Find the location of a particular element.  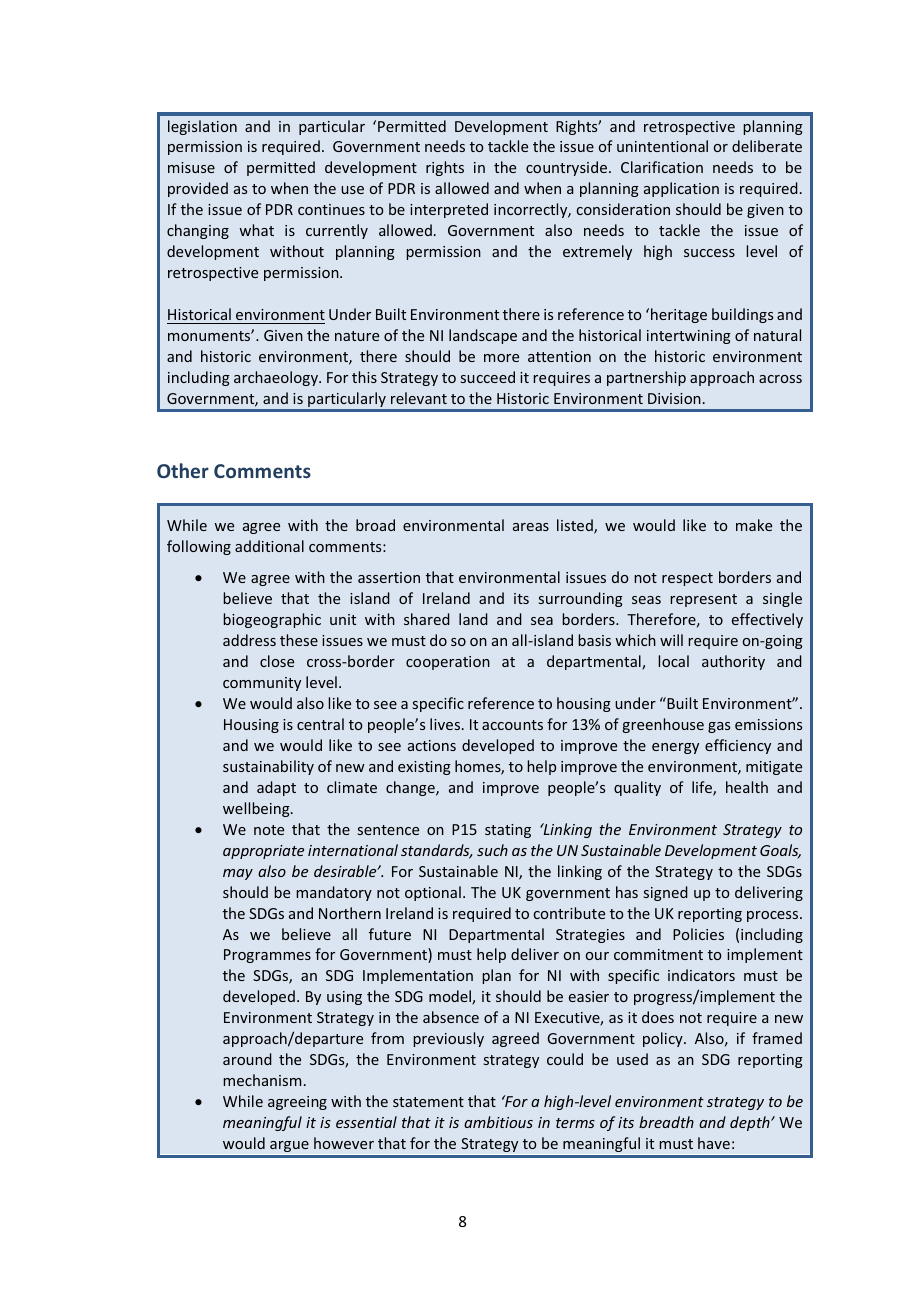

health is located at coordinates (747, 787).
